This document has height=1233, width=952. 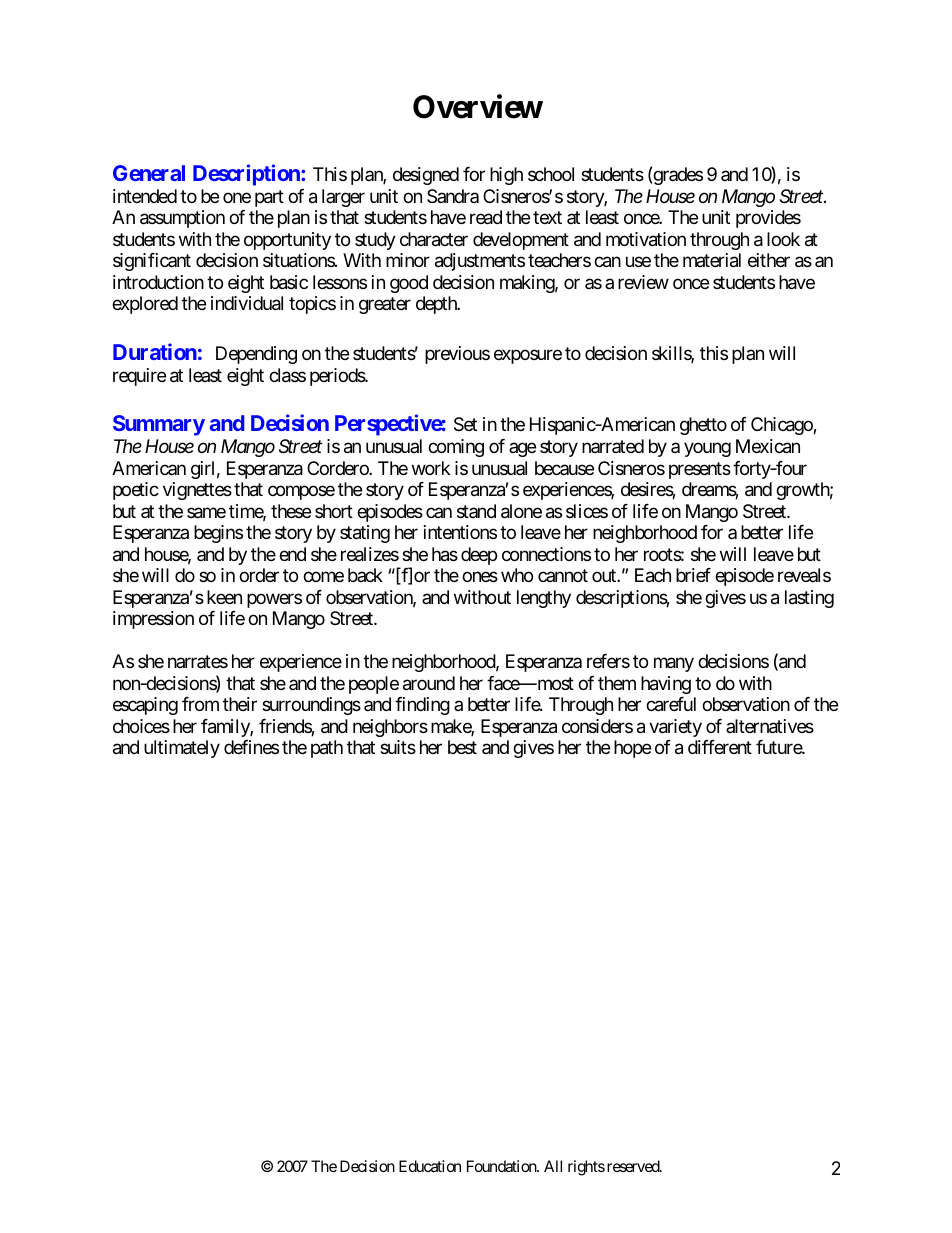 I want to click on around, so click(x=429, y=683).
